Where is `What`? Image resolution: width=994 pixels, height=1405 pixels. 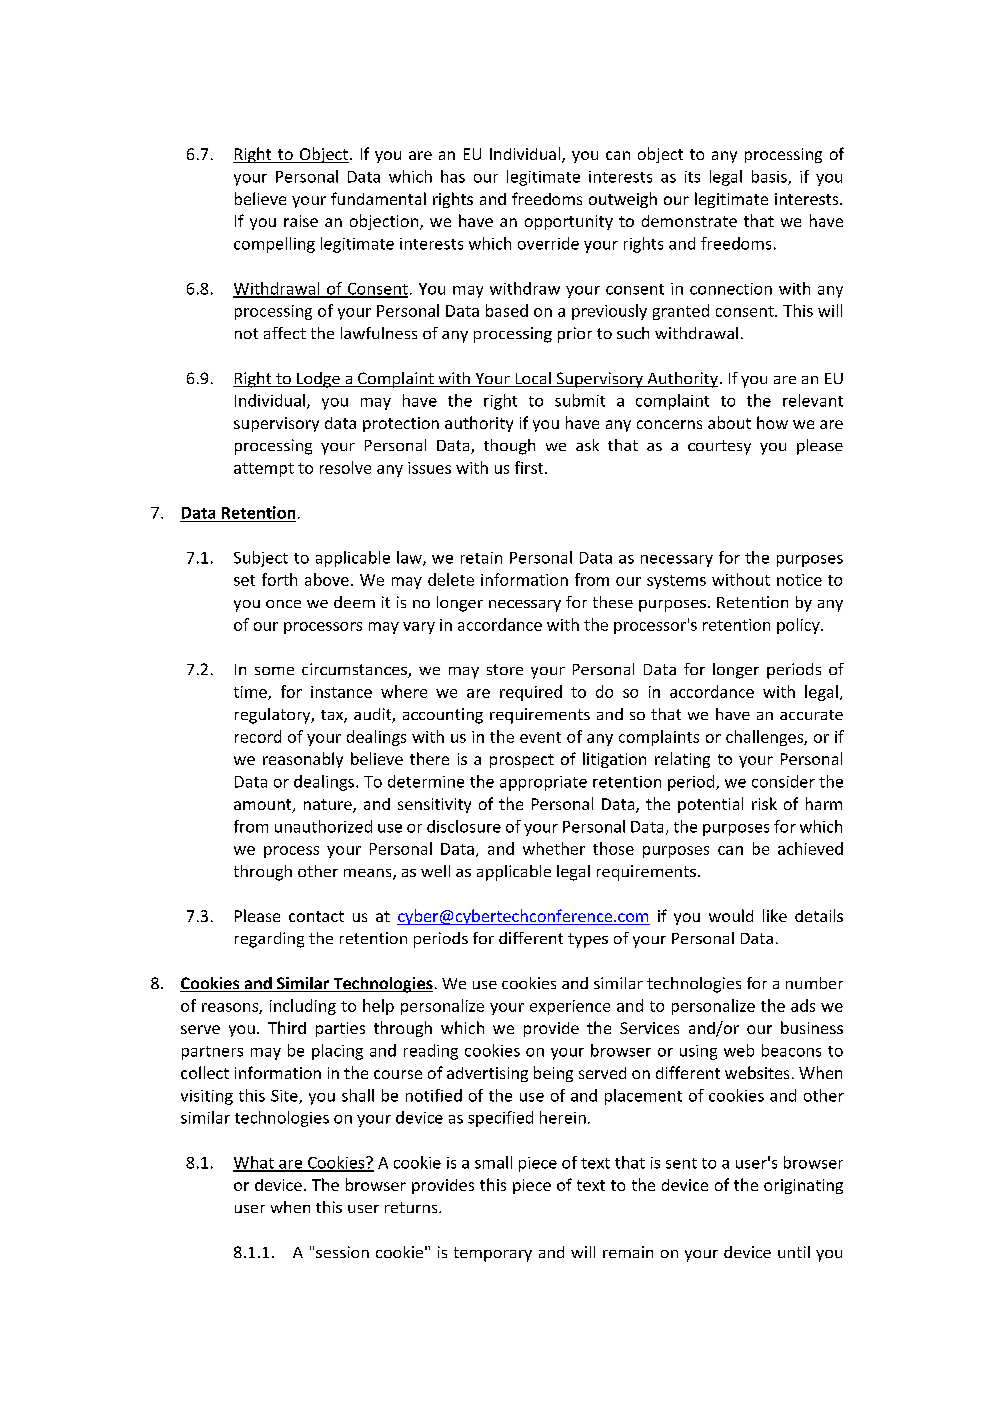 What is located at coordinates (254, 1163).
